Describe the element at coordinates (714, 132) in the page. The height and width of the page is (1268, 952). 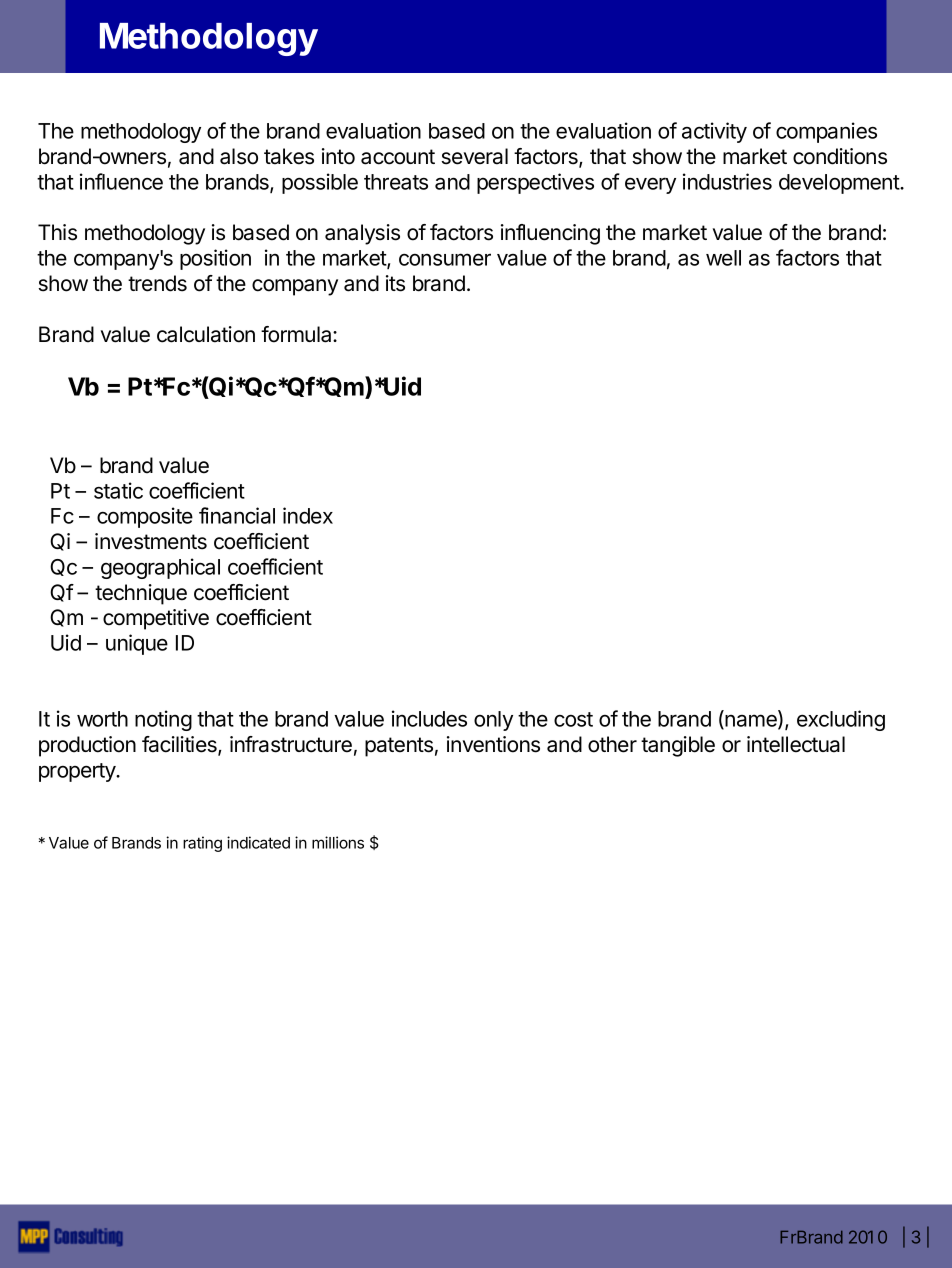
I see `activity` at that location.
